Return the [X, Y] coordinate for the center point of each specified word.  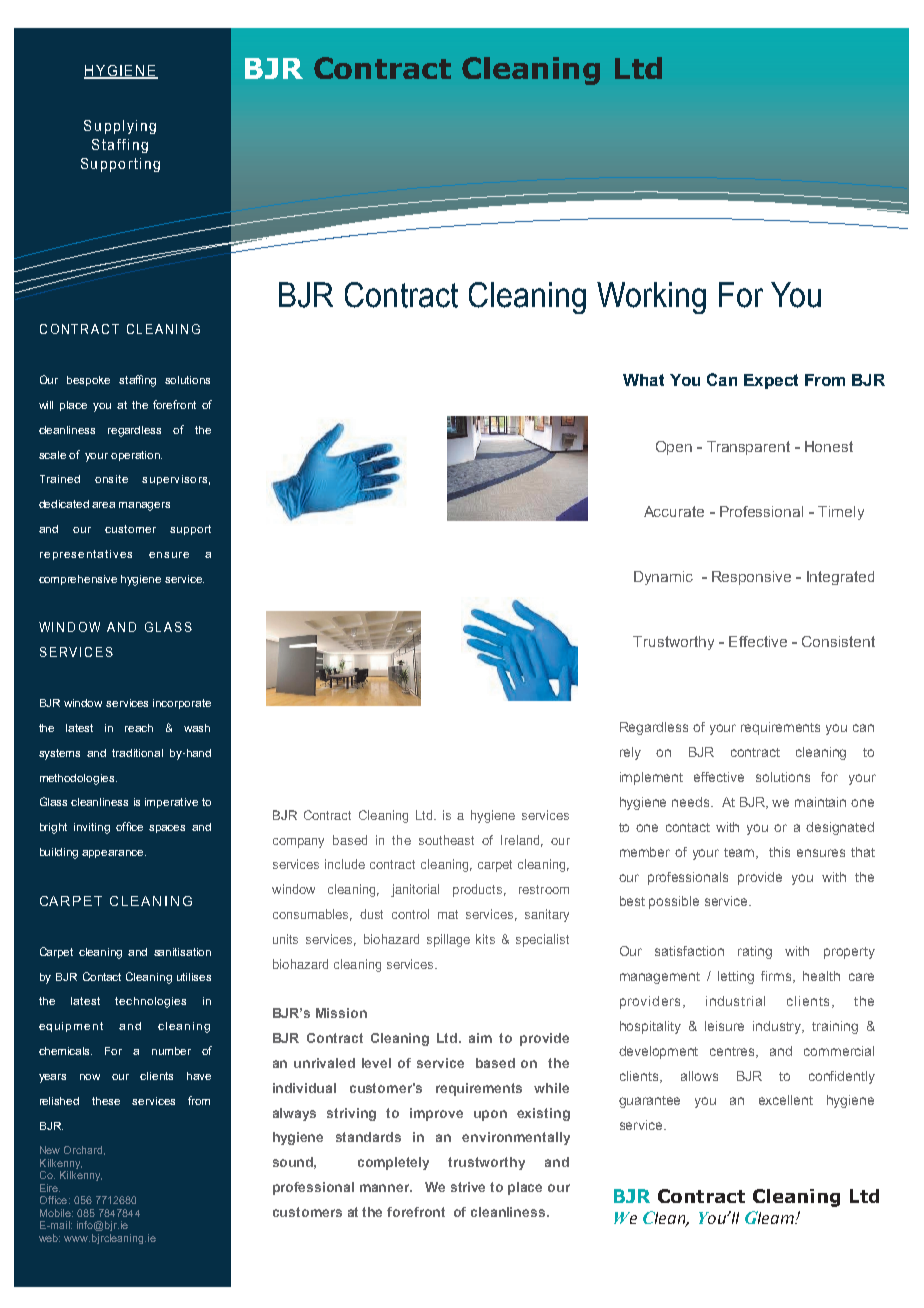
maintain [820, 802]
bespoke [88, 381]
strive [468, 1187]
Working [651, 298]
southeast [446, 840]
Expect [771, 381]
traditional [137, 753]
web [49, 1238]
